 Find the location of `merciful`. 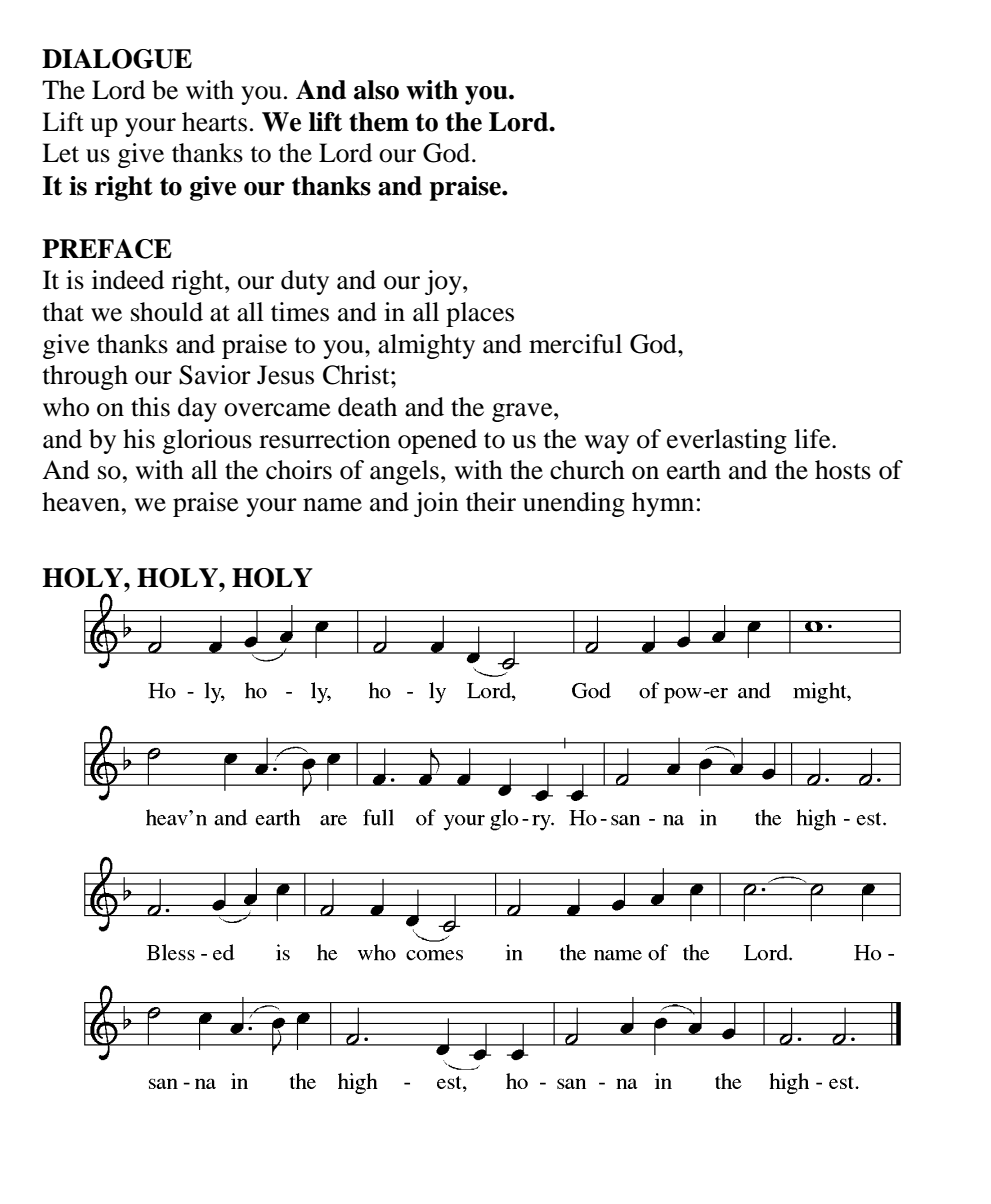

merciful is located at coordinates (575, 344).
